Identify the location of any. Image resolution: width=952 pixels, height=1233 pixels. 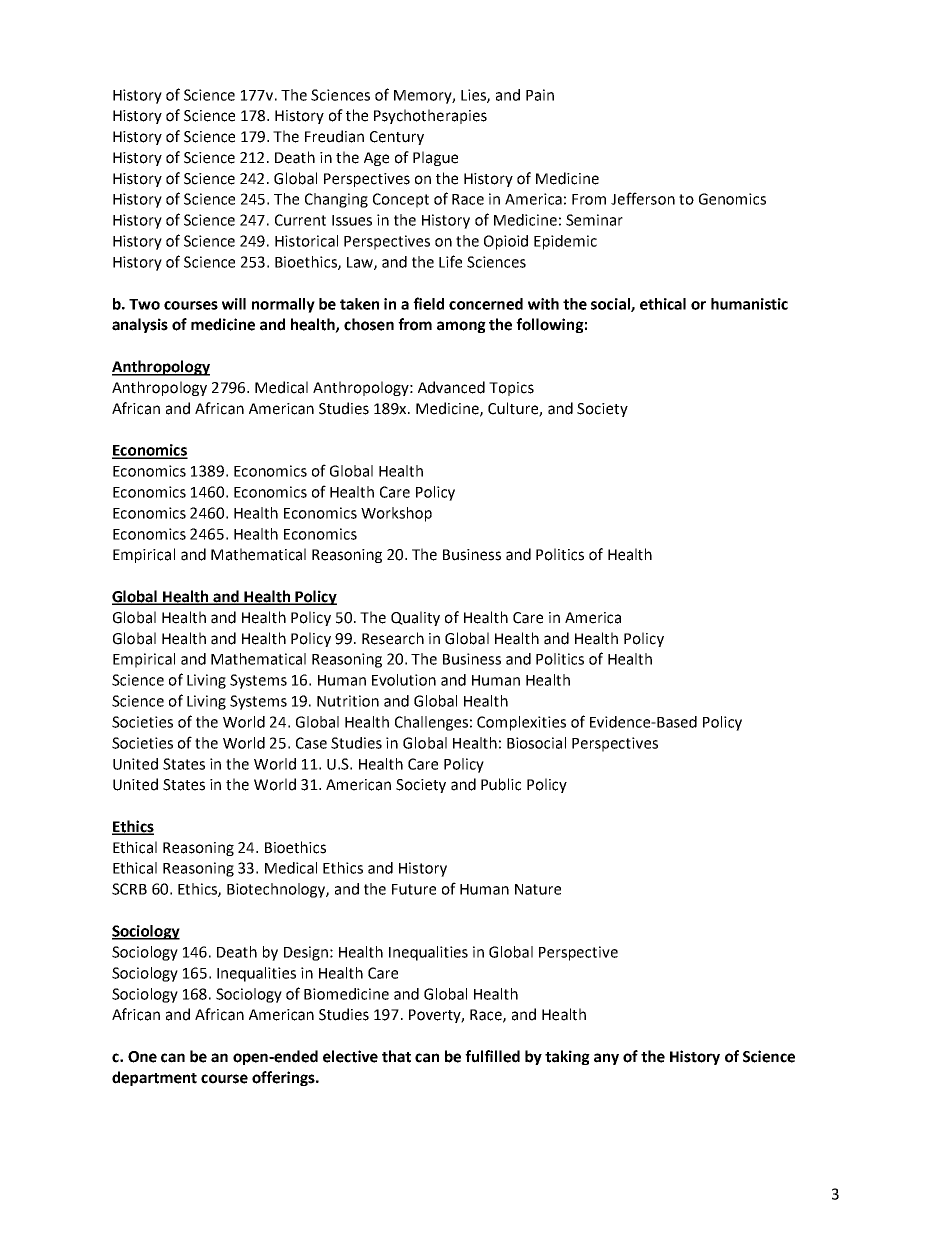
(606, 1059).
